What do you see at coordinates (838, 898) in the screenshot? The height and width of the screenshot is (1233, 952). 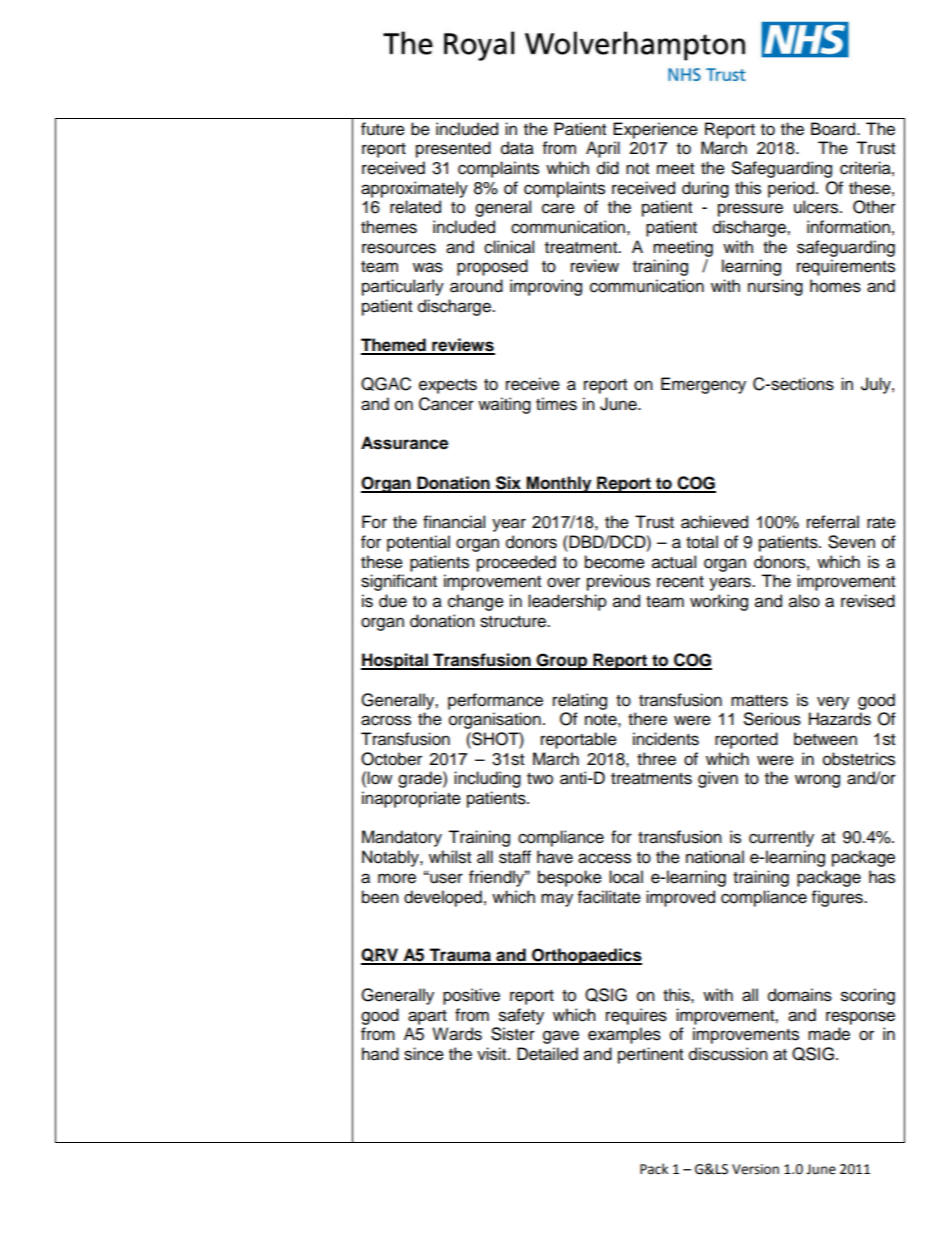 I see `figures` at bounding box center [838, 898].
